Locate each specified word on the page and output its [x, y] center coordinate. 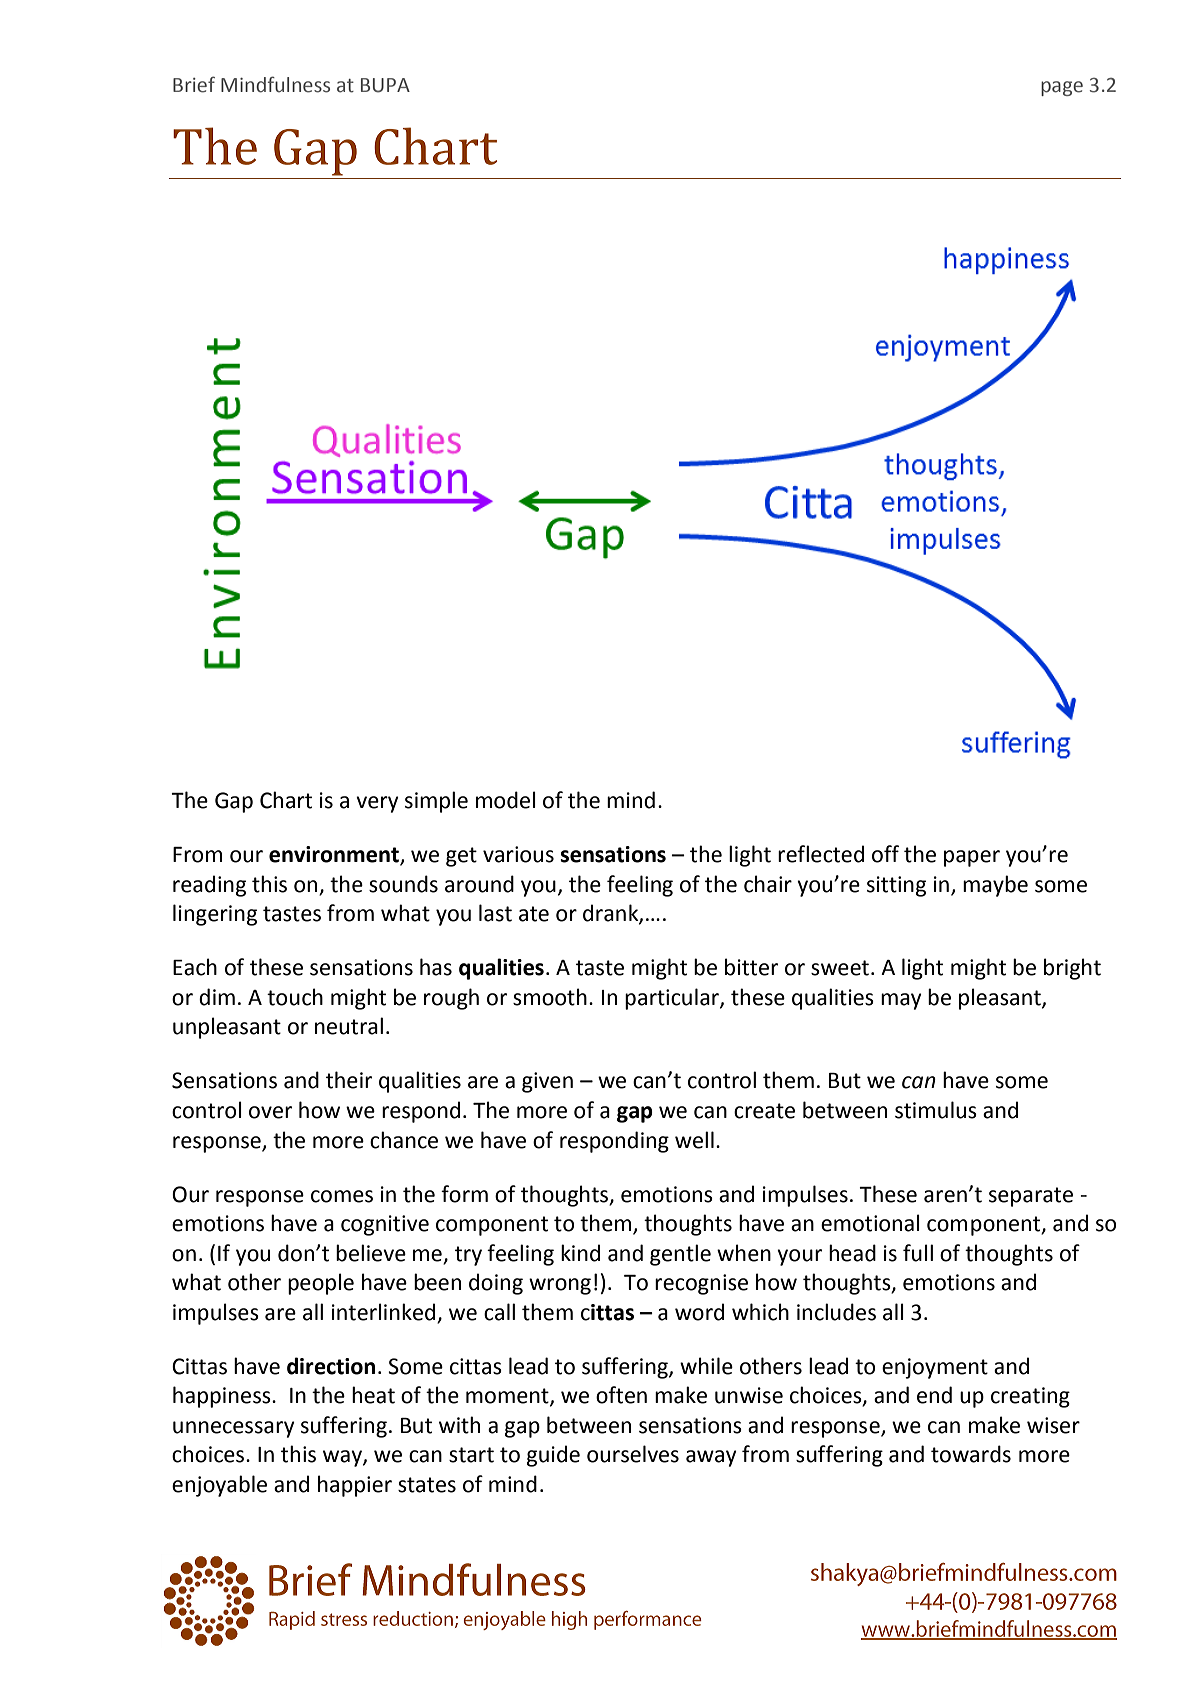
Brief [194, 84]
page [1062, 88]
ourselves [633, 1454]
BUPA [385, 85]
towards [971, 1454]
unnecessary [234, 1429]
